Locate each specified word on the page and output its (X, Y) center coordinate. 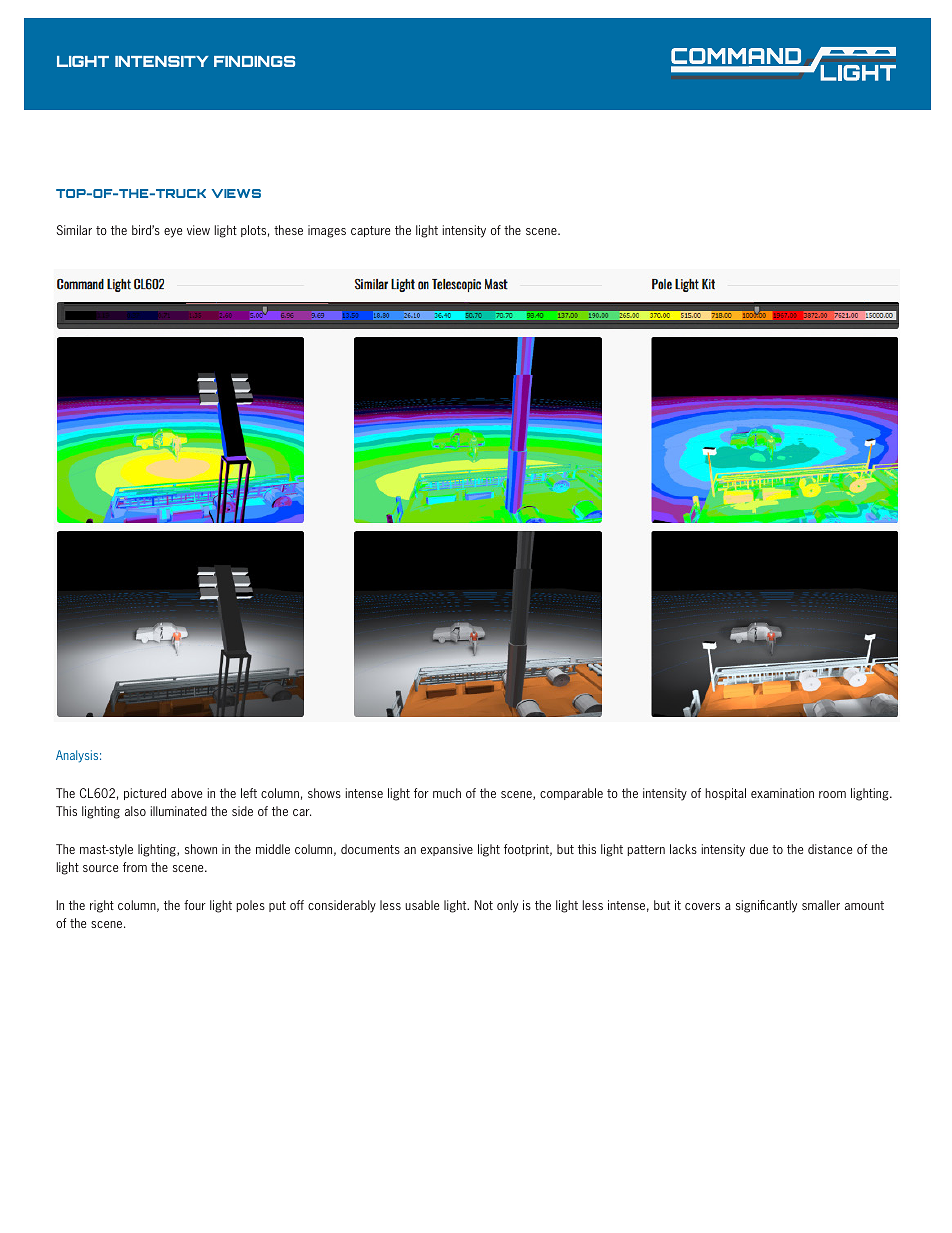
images (327, 231)
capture (370, 231)
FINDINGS (254, 61)
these (288, 230)
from (135, 867)
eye (173, 233)
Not (484, 905)
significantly (766, 906)
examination (782, 793)
